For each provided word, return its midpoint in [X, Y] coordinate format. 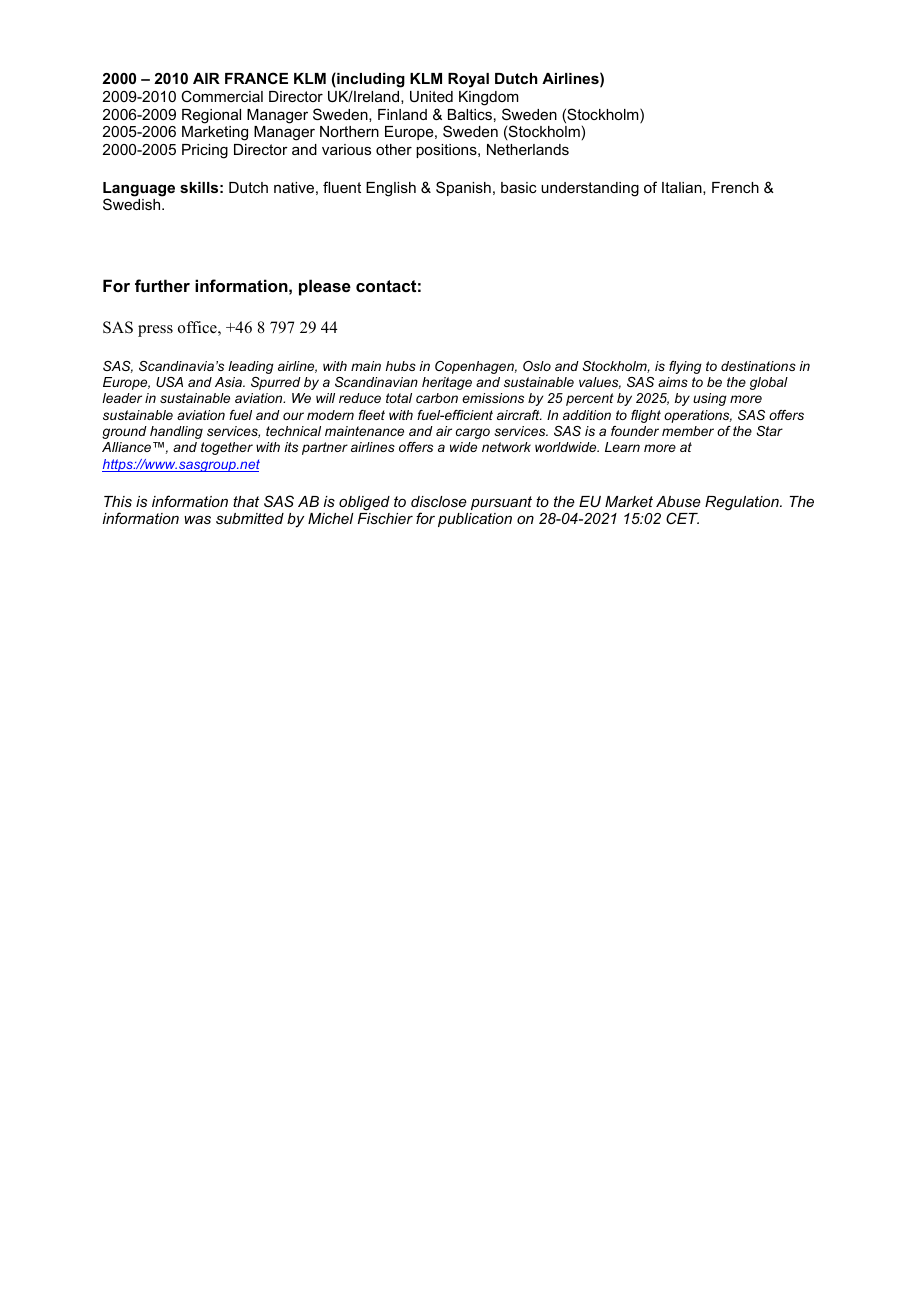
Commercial [222, 96]
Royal [468, 80]
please [325, 287]
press [155, 331]
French [735, 187]
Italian [682, 187]
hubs [401, 366]
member [688, 431]
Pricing [205, 151]
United [431, 96]
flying [685, 367]
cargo [473, 433]
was [197, 520]
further [162, 285]
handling [176, 432]
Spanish [463, 188]
